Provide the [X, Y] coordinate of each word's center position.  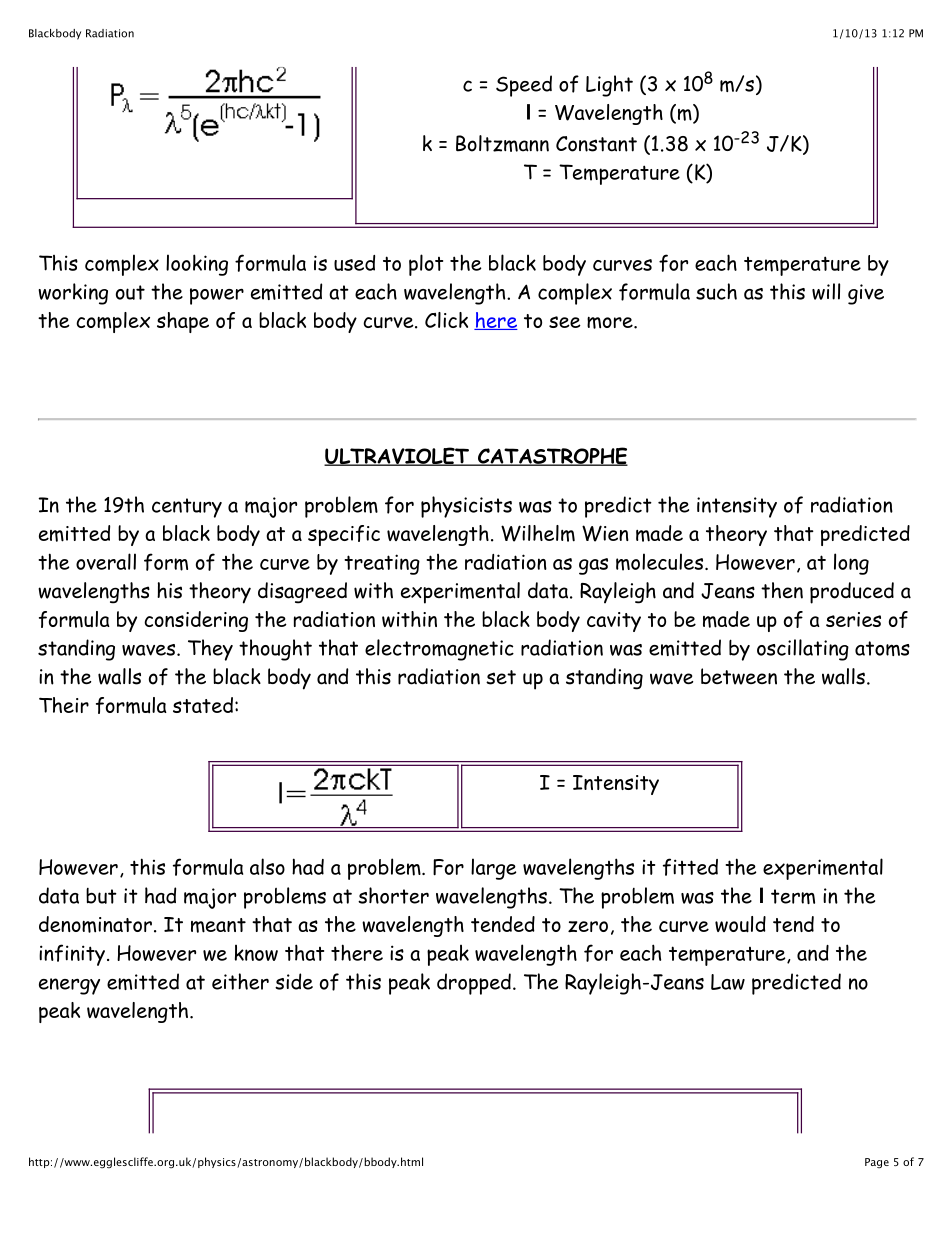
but [101, 896]
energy [69, 986]
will [826, 291]
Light [609, 86]
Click [446, 320]
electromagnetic [439, 650]
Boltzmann [502, 143]
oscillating [803, 650]
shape [183, 322]
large [493, 869]
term [793, 896]
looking [197, 265]
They [210, 650]
